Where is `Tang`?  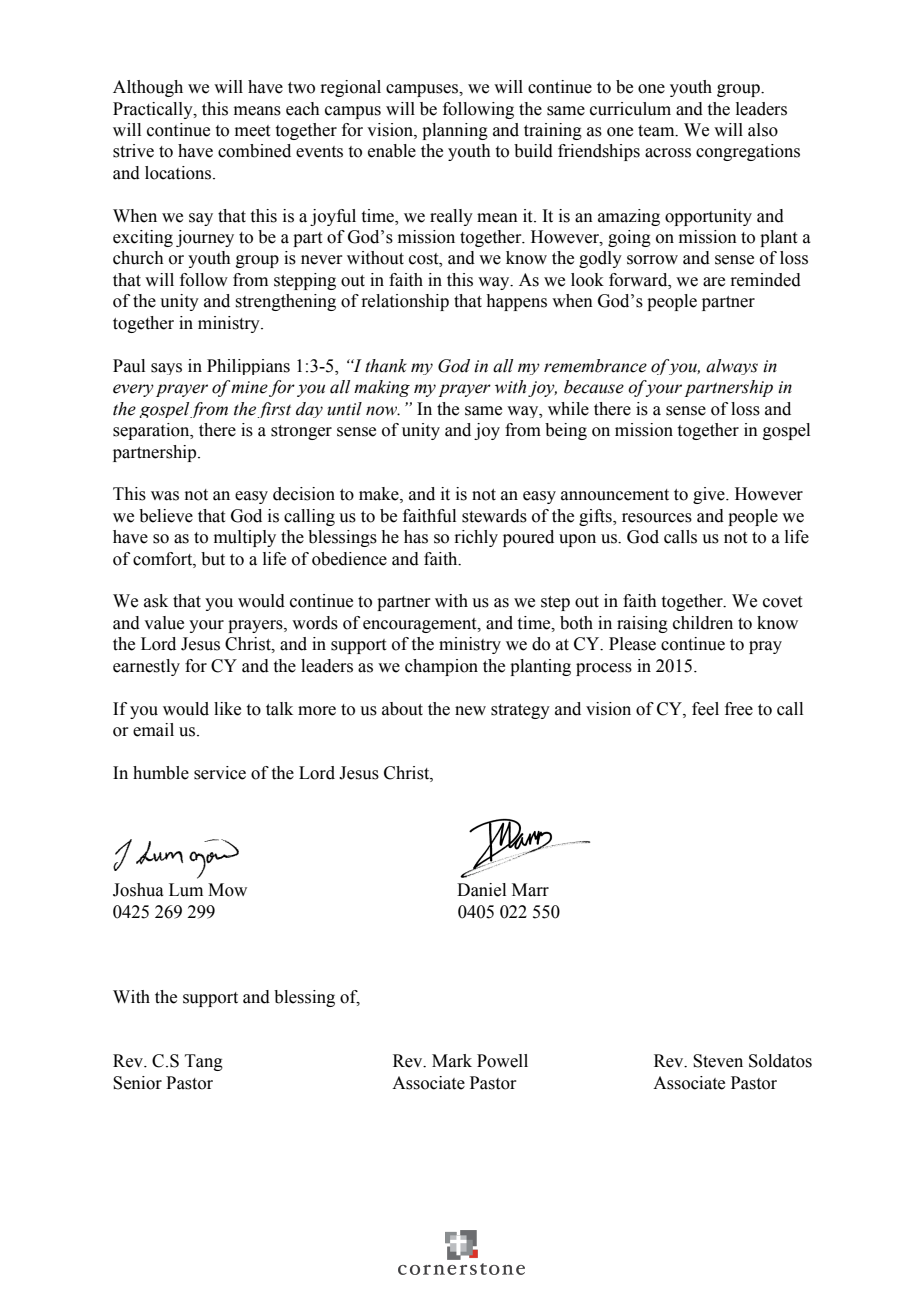
Tang is located at coordinates (204, 1062).
